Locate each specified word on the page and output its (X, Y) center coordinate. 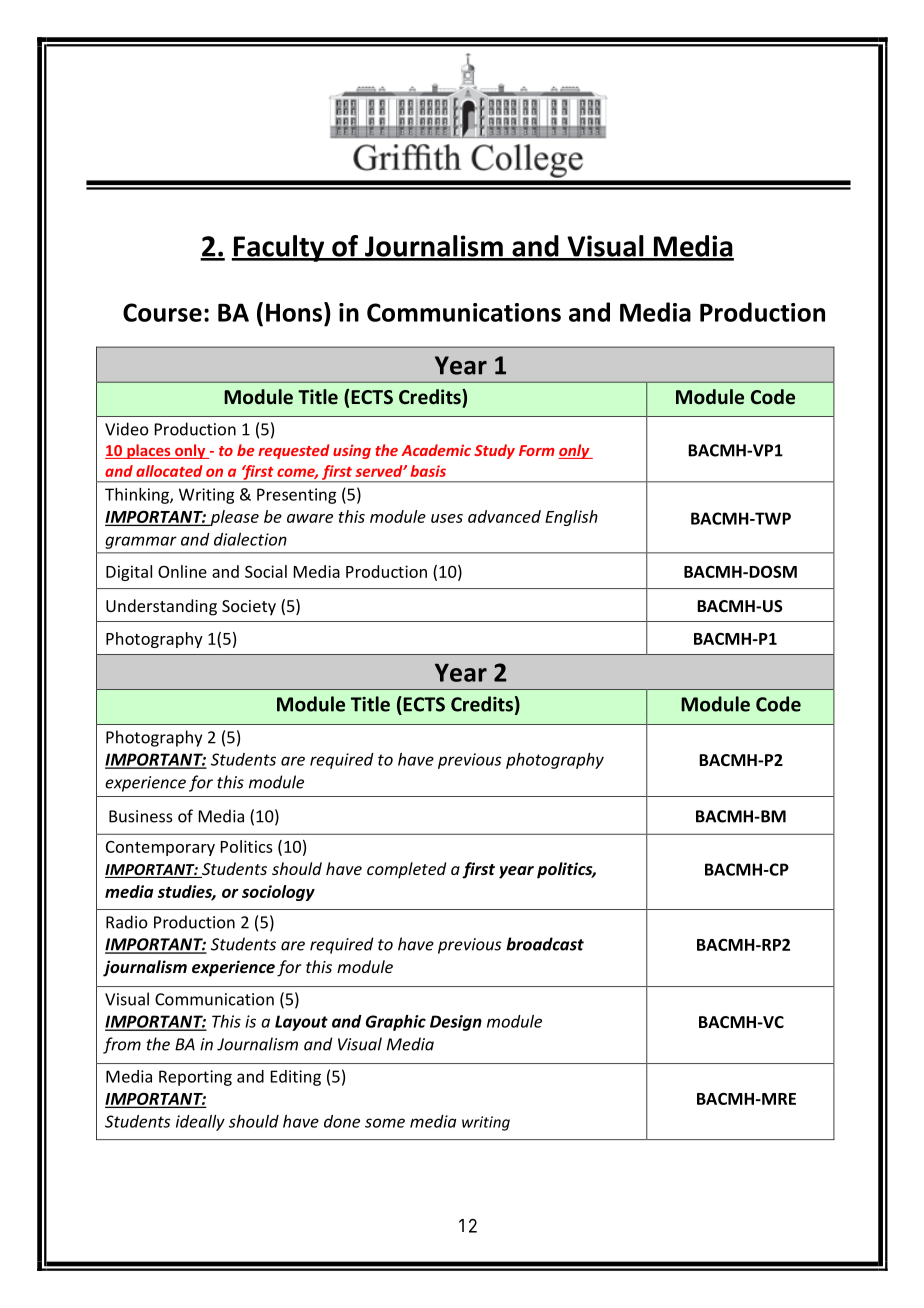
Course (162, 312)
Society (249, 608)
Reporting (195, 1078)
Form (537, 450)
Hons (295, 312)
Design (456, 1023)
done (342, 1121)
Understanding (161, 607)
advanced (504, 516)
